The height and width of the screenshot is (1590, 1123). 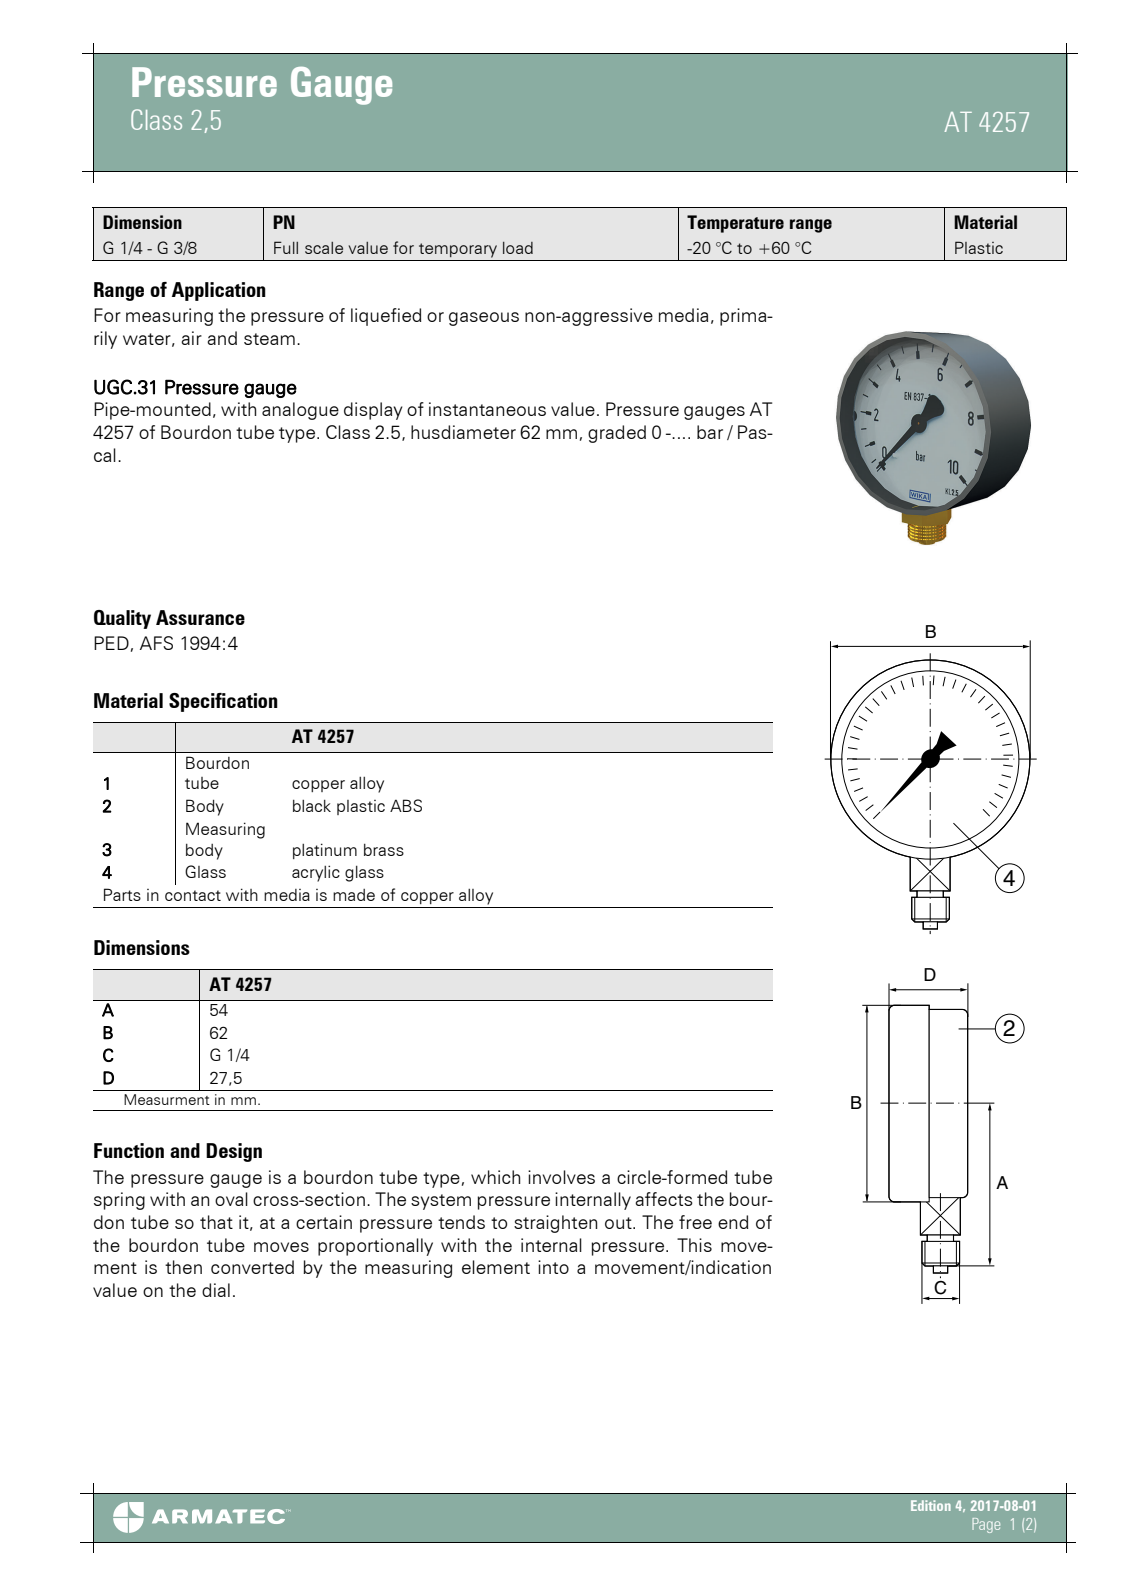 I want to click on contact, so click(x=193, y=895).
